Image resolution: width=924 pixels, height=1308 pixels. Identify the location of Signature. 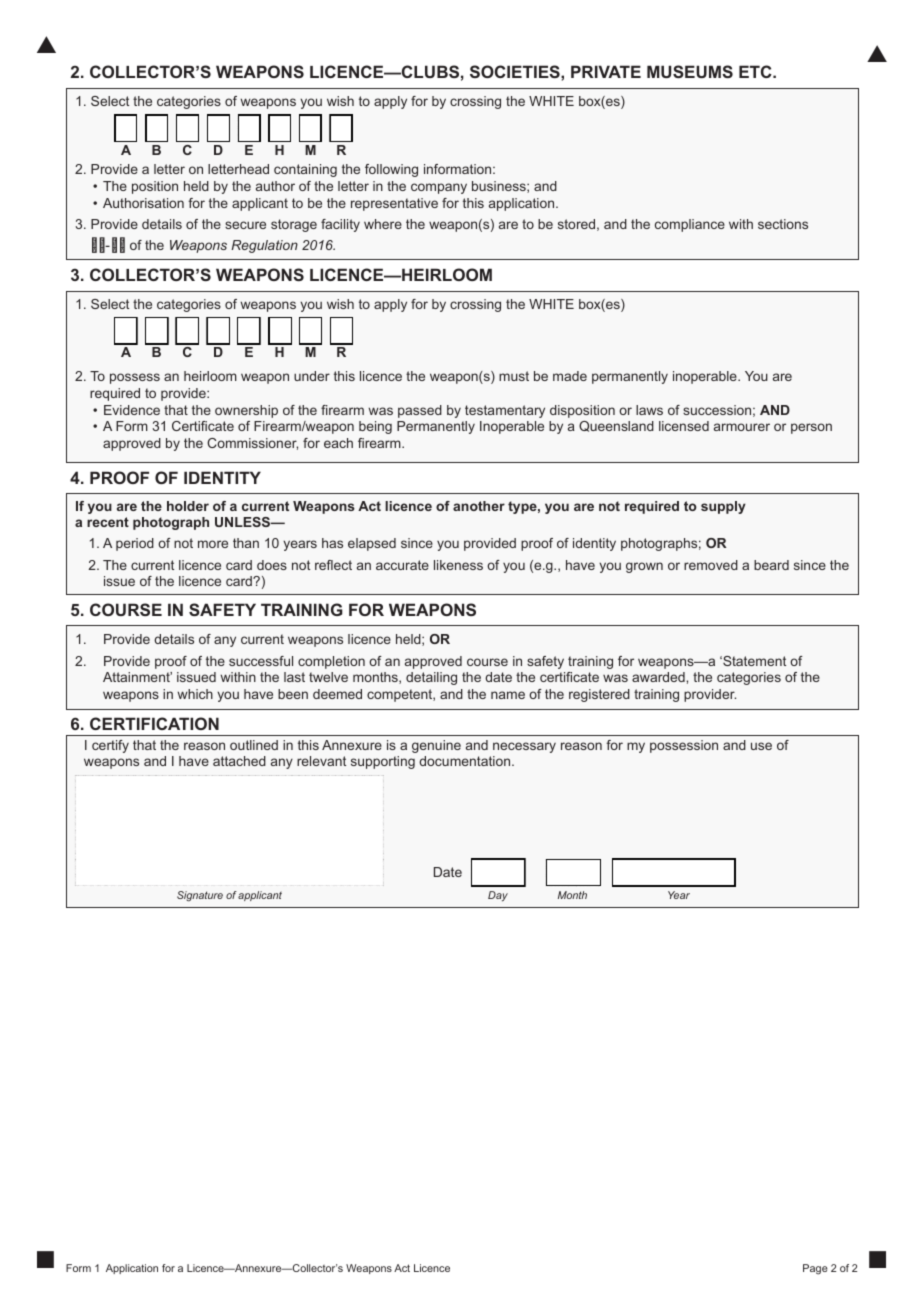
(200, 896).
